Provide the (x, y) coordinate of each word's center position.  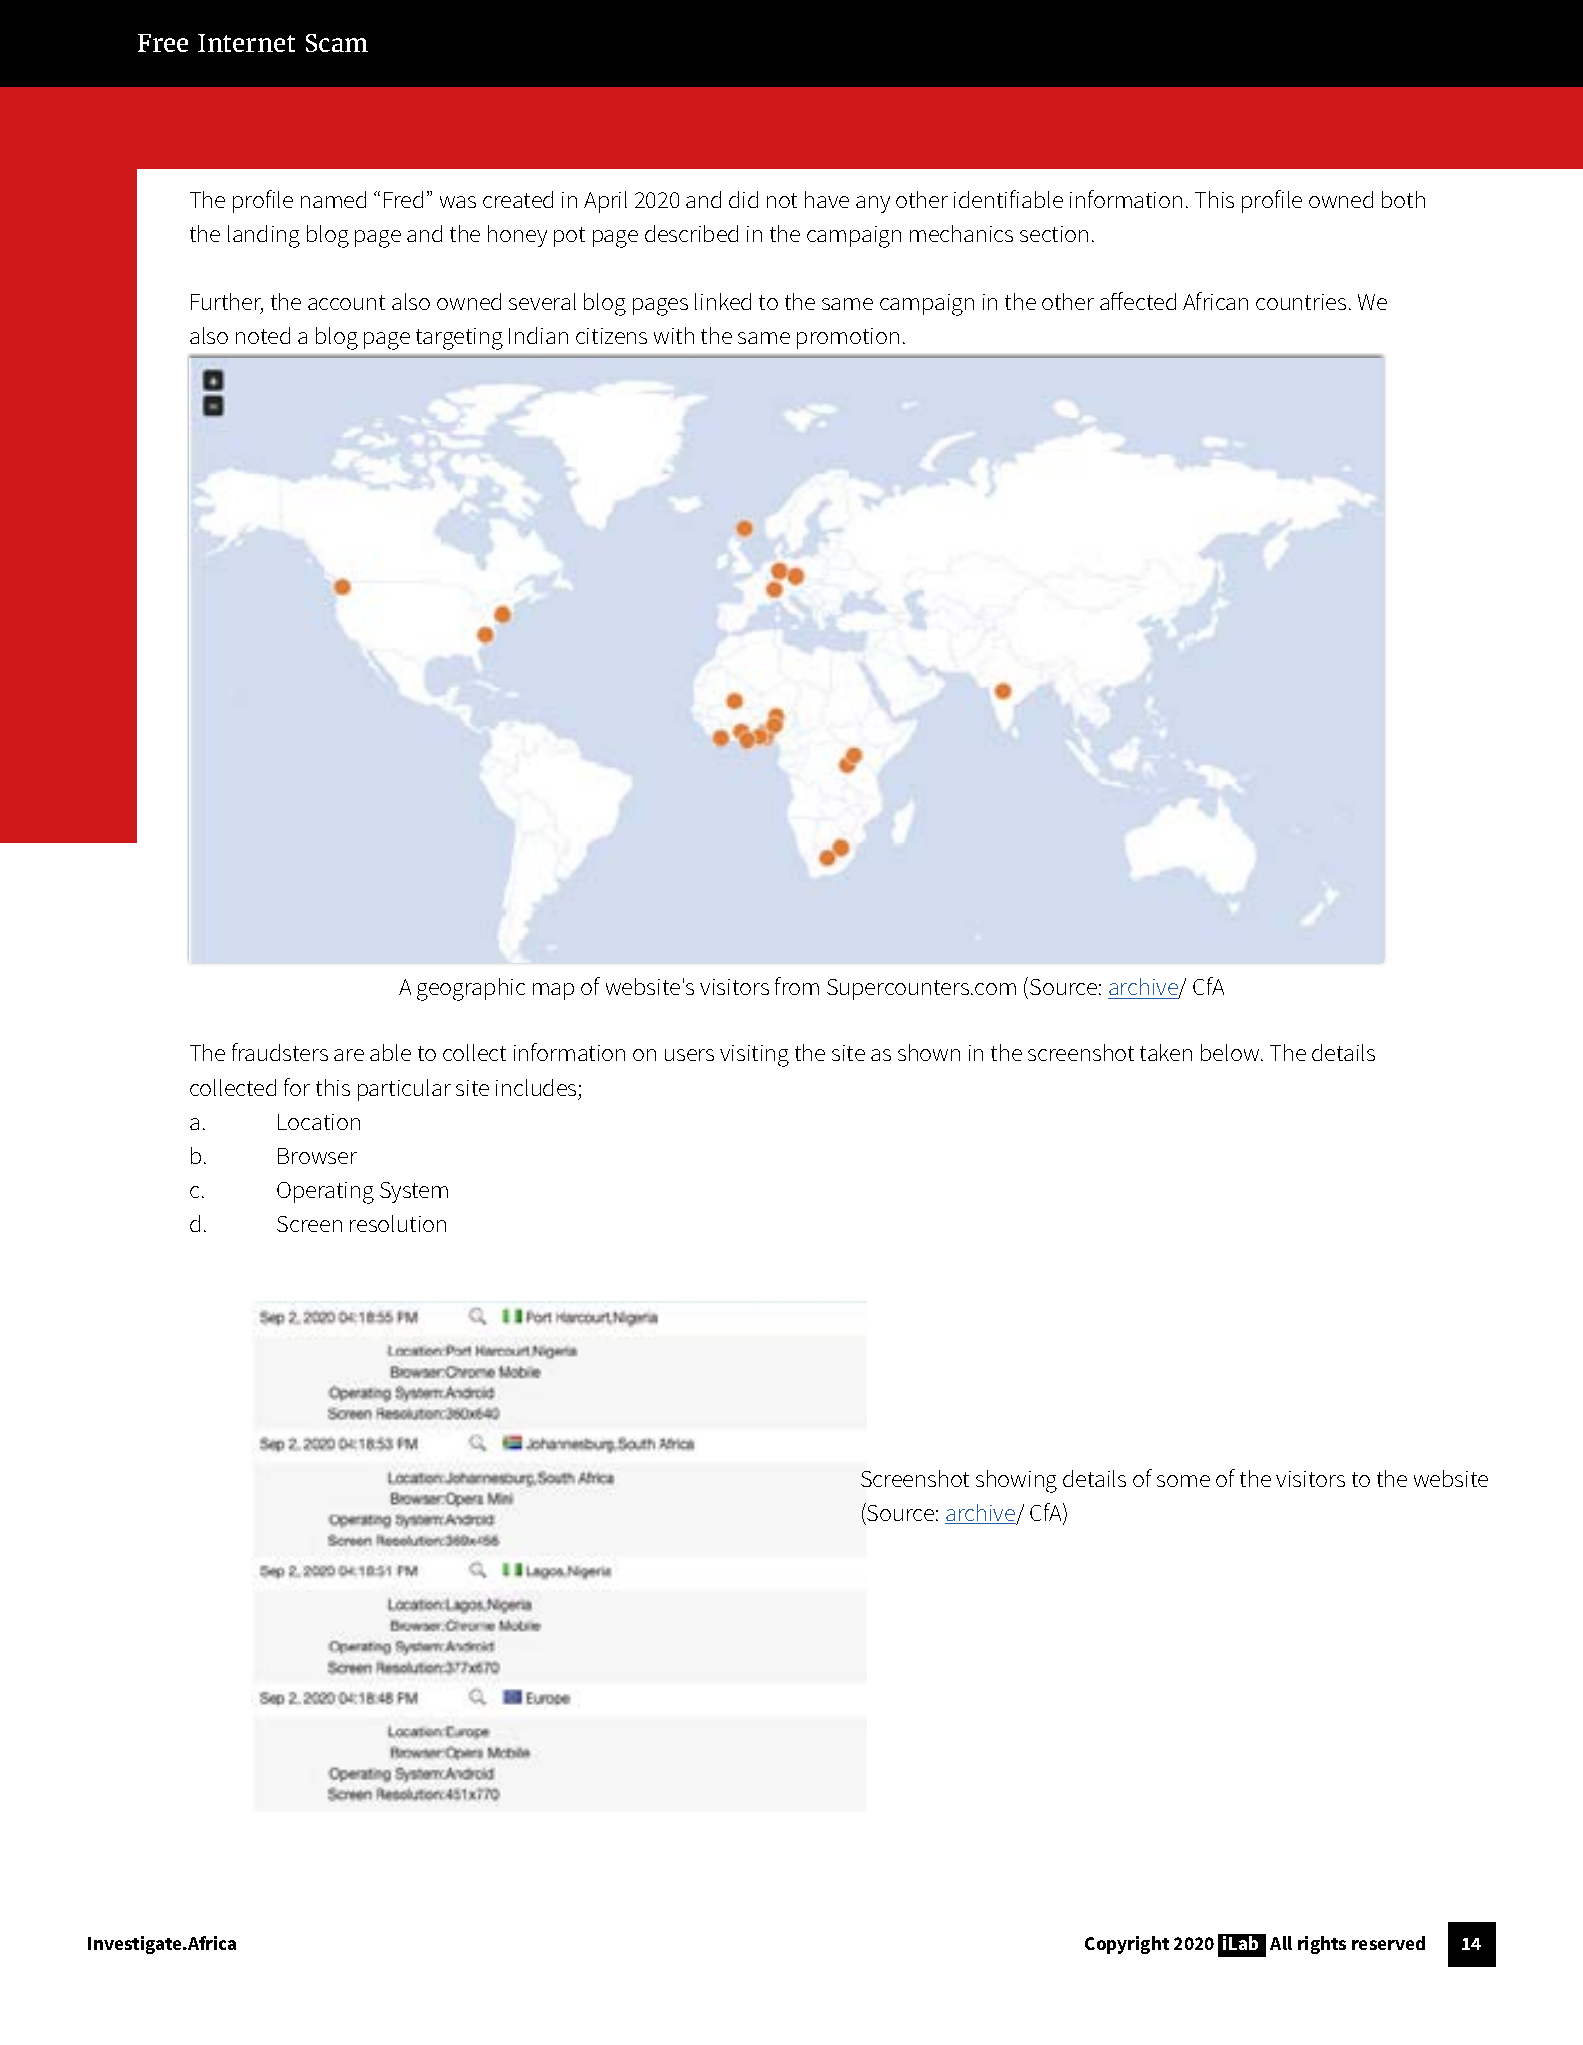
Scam (337, 43)
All (1281, 1943)
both (1403, 199)
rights (1322, 1945)
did (743, 199)
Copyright (1127, 1945)
